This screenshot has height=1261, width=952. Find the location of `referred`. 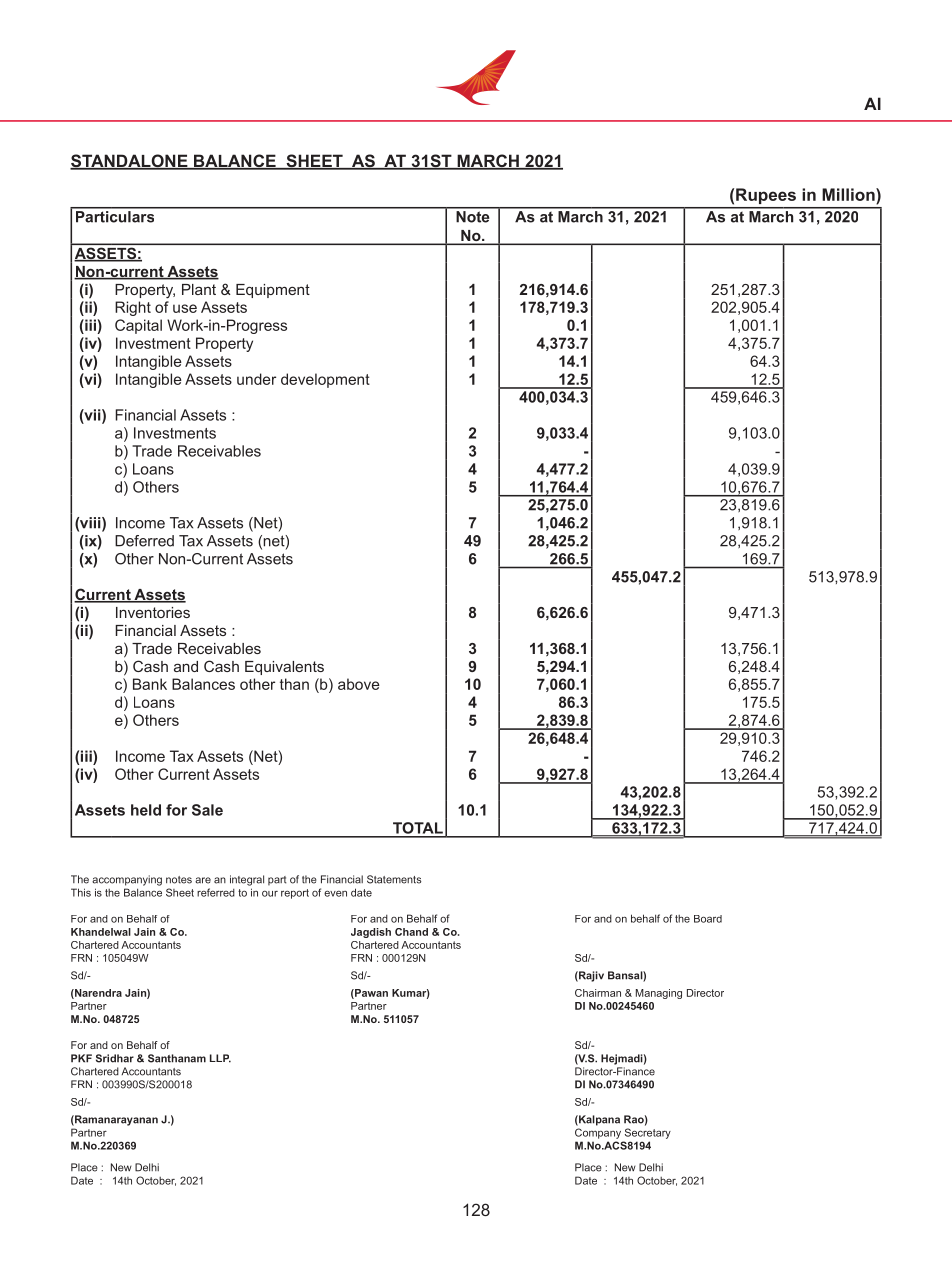

referred is located at coordinates (216, 892).
